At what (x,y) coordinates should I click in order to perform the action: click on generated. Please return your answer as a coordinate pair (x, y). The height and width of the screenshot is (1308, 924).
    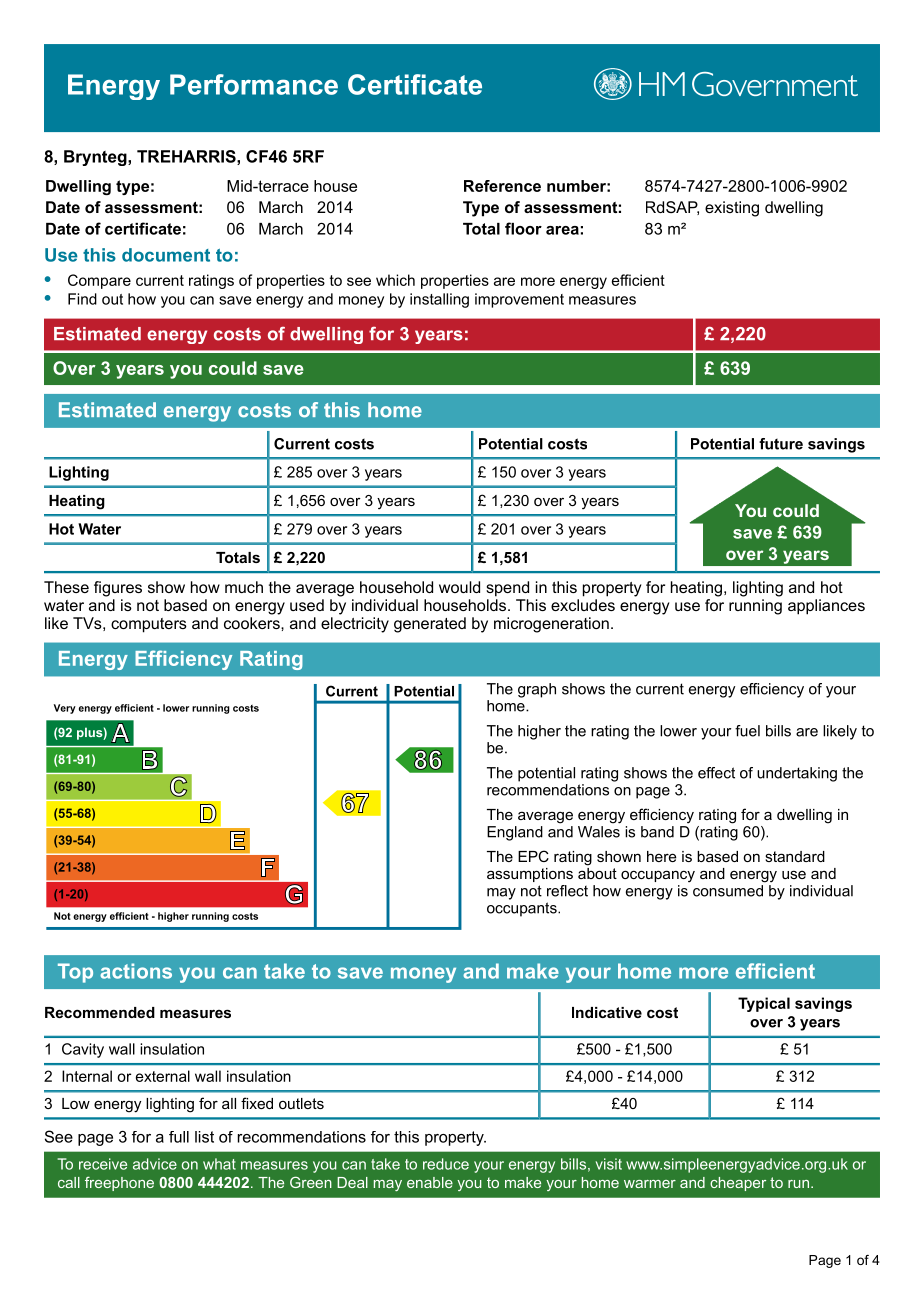
    Looking at the image, I should click on (430, 625).
